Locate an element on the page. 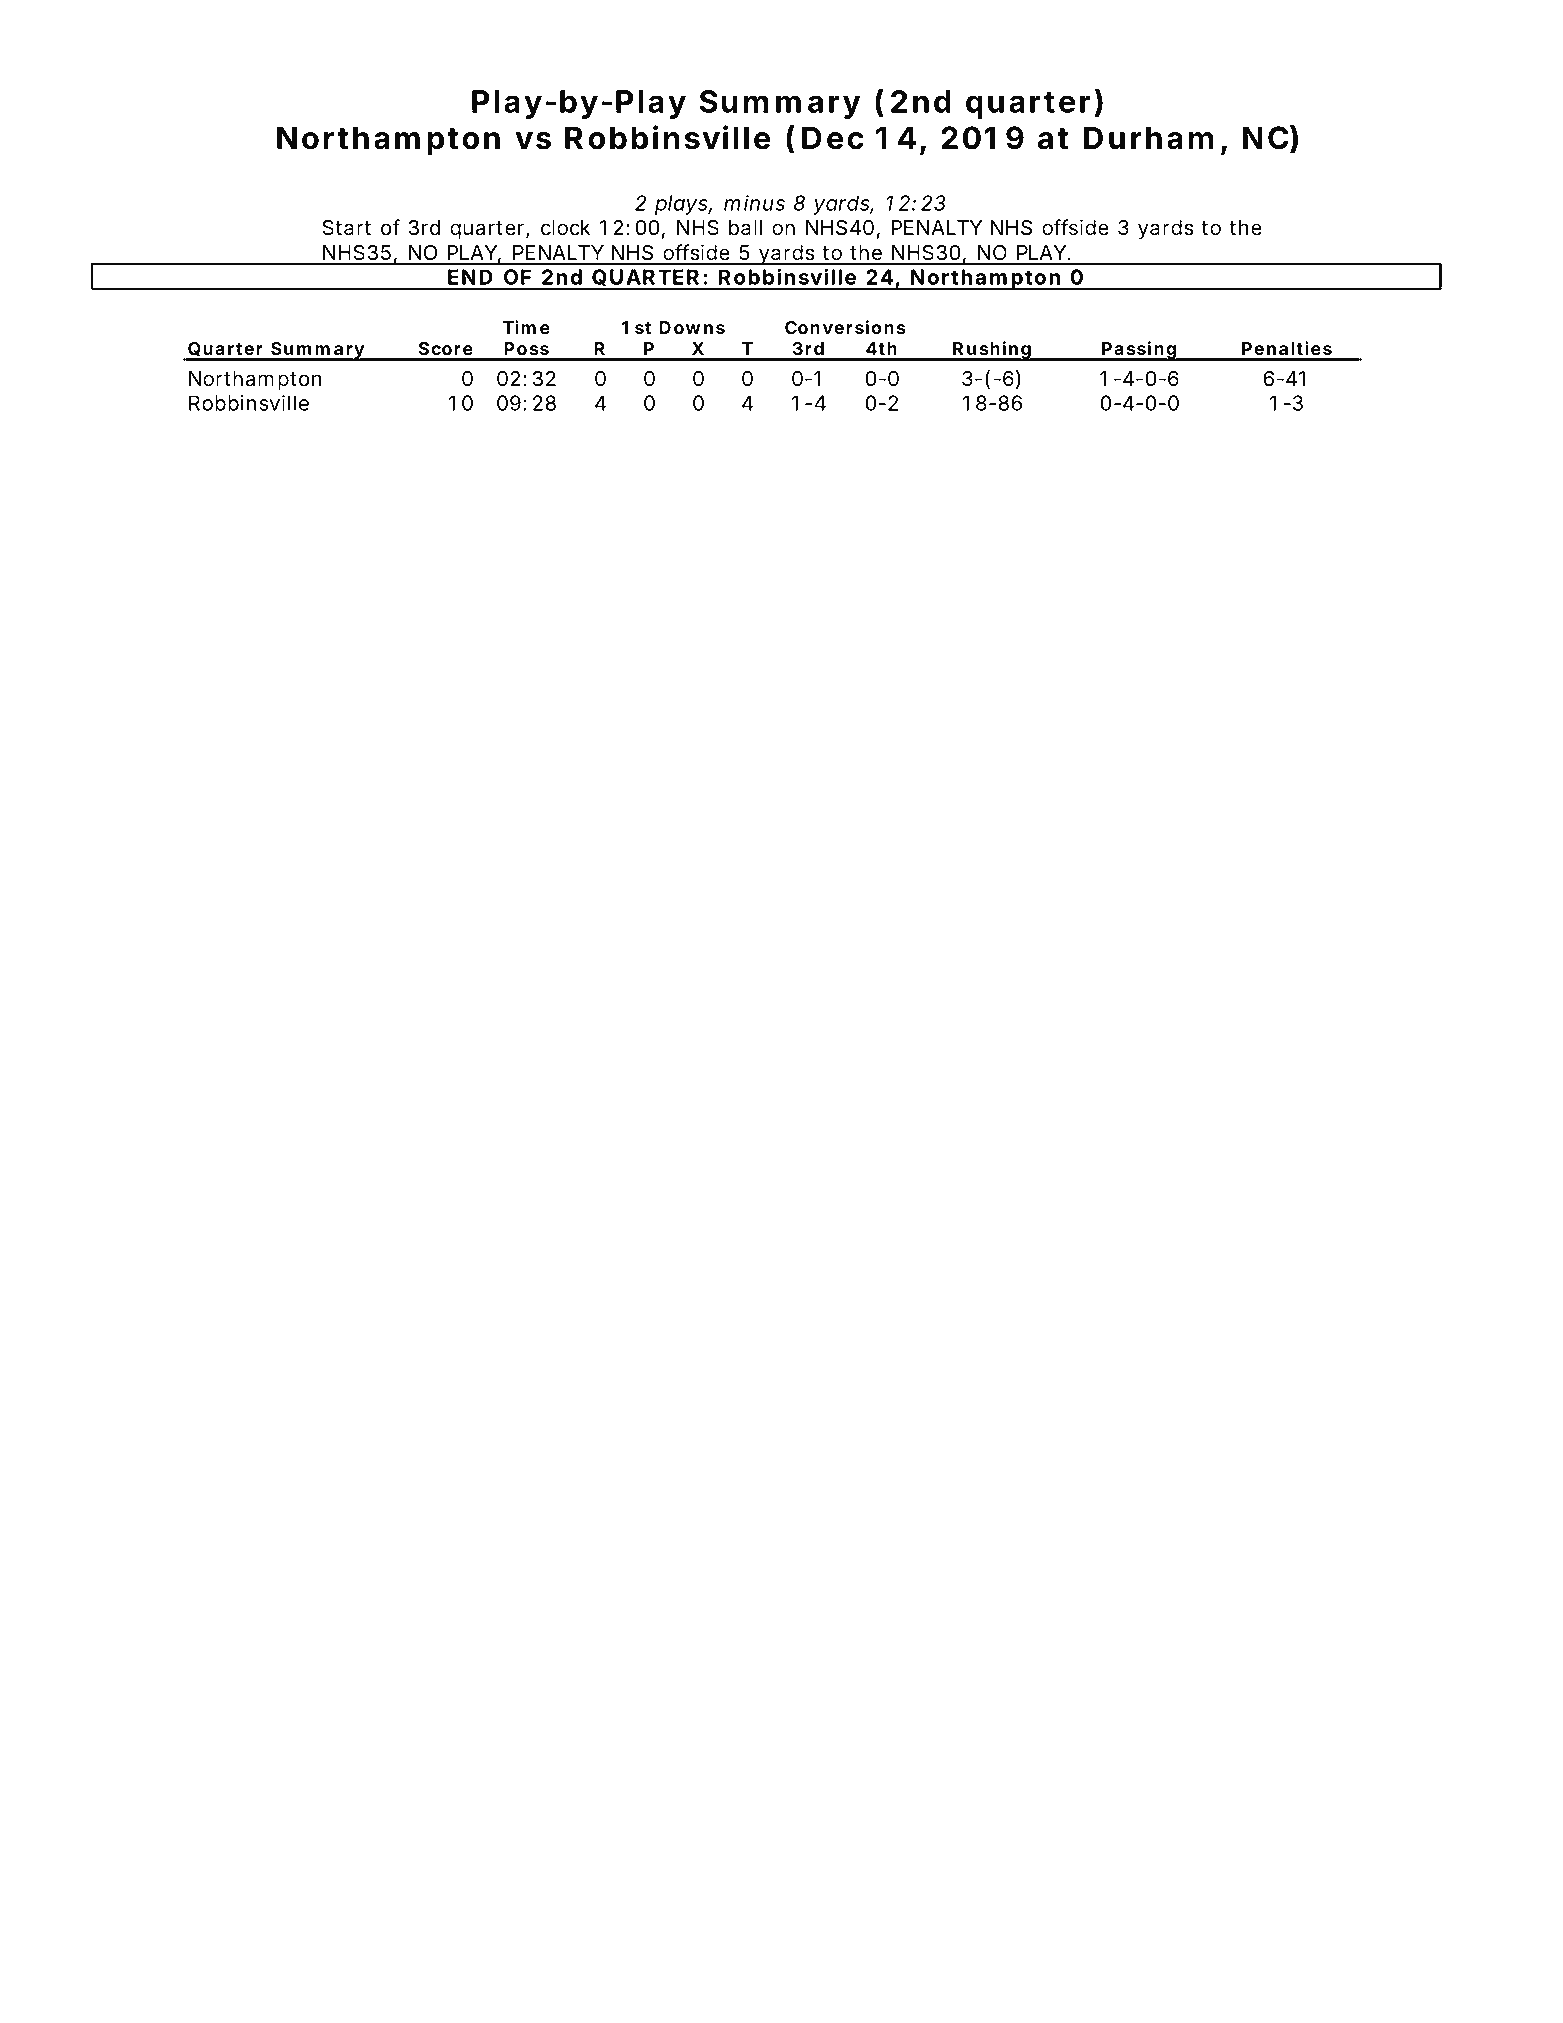  Dec is located at coordinates (832, 138).
